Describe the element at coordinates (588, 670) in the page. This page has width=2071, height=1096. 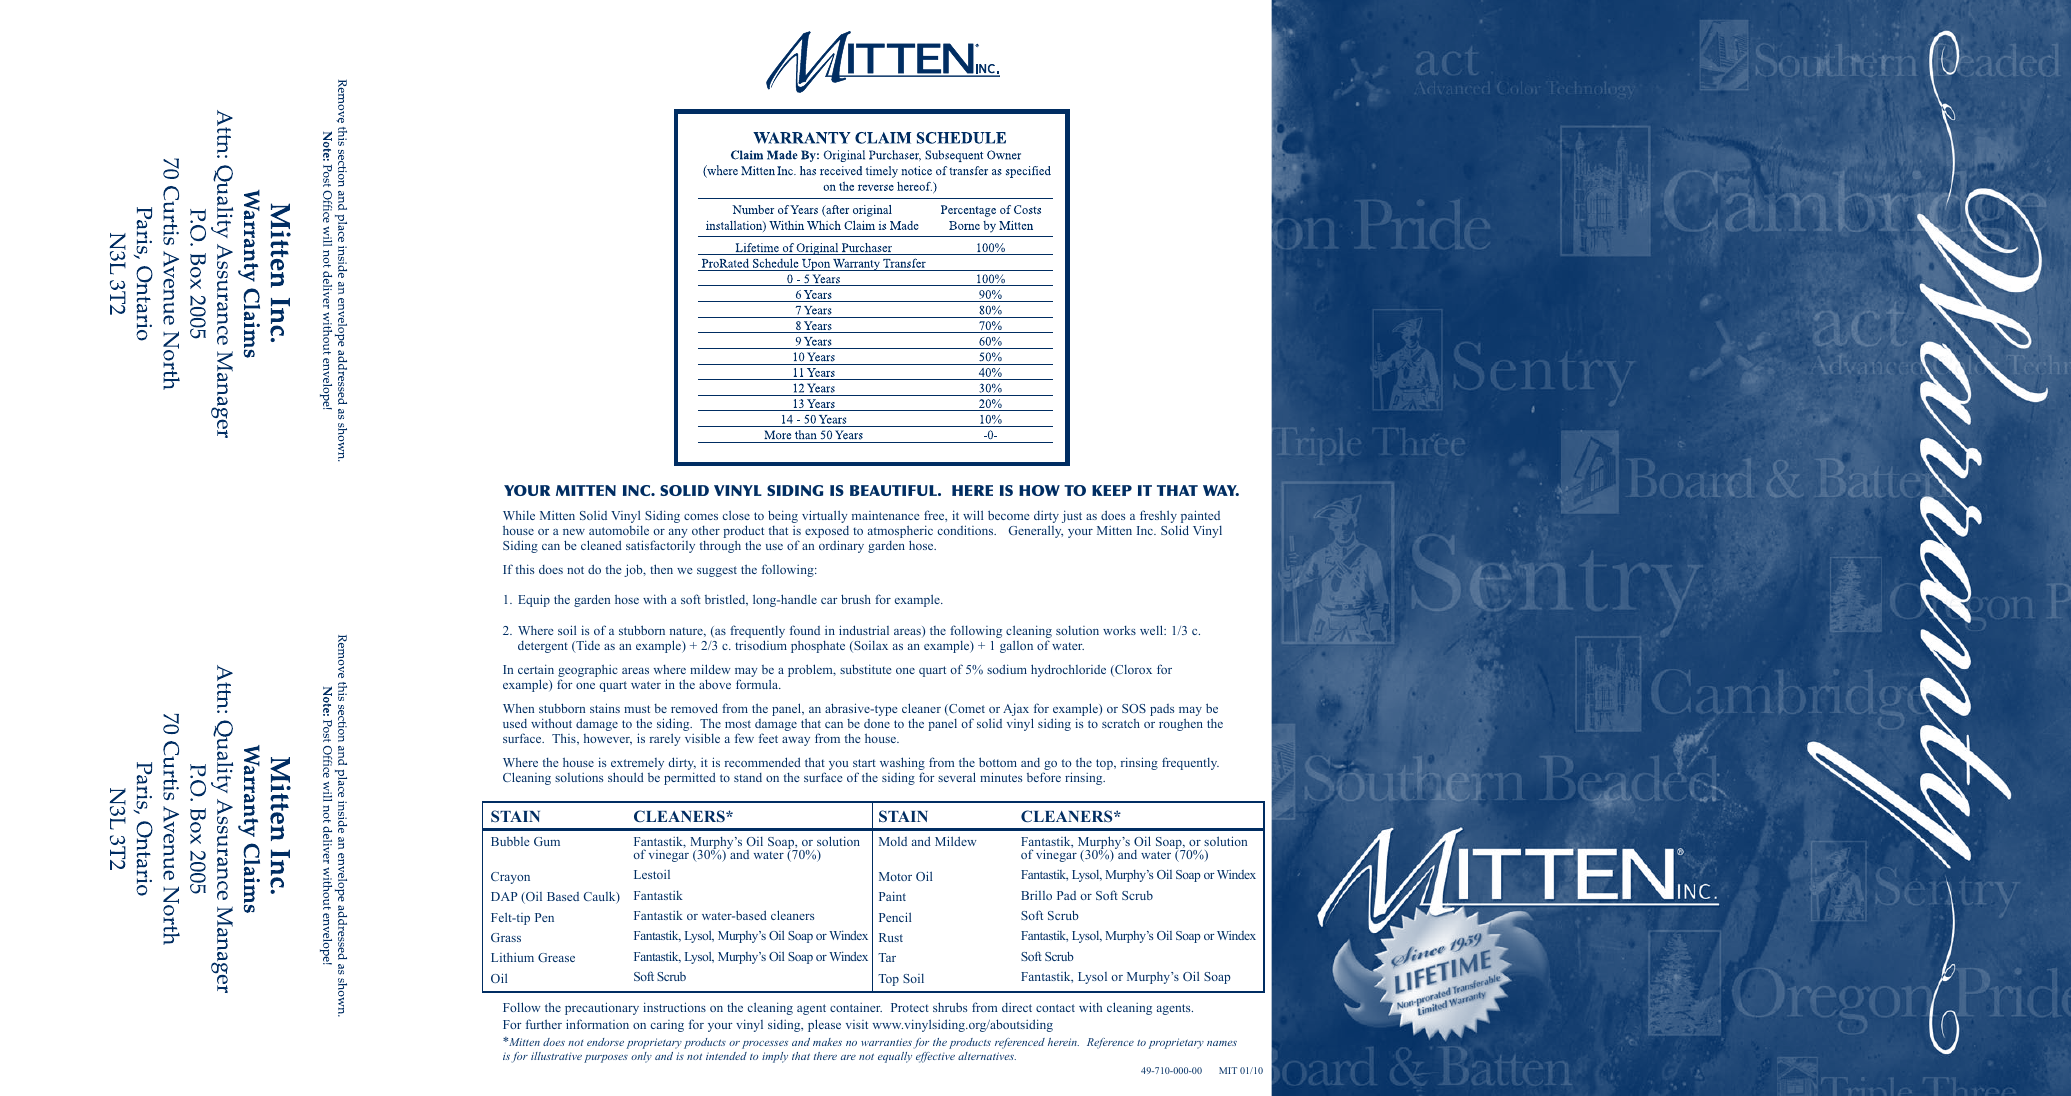
I see `geographic` at that location.
